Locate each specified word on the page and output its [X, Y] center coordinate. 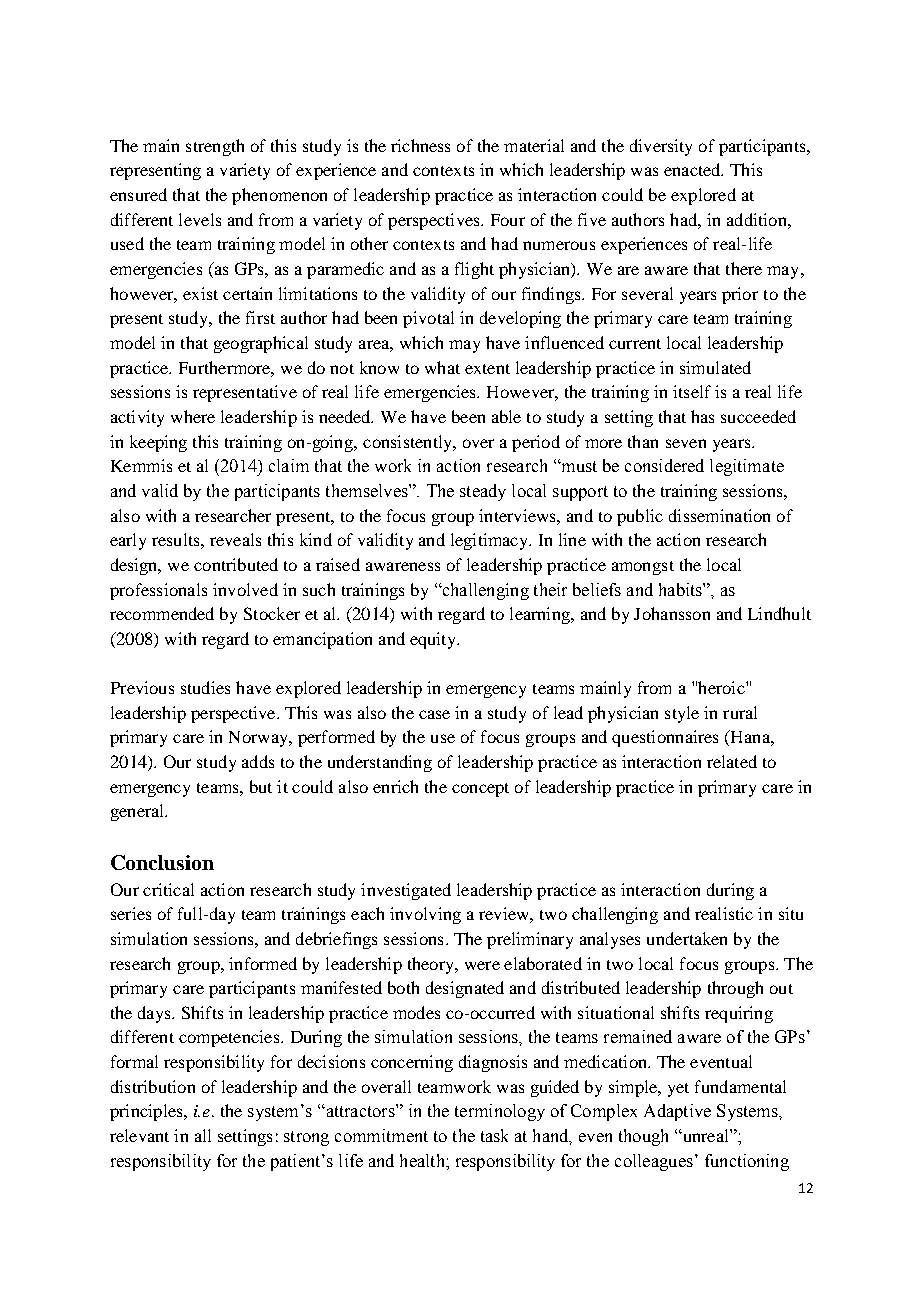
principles [147, 1112]
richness [420, 145]
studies [205, 687]
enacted [693, 169]
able [506, 416]
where [193, 416]
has [702, 416]
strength [215, 147]
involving [425, 915]
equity [434, 640]
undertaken [687, 938]
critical [168, 889]
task [494, 1135]
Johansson [672, 613]
